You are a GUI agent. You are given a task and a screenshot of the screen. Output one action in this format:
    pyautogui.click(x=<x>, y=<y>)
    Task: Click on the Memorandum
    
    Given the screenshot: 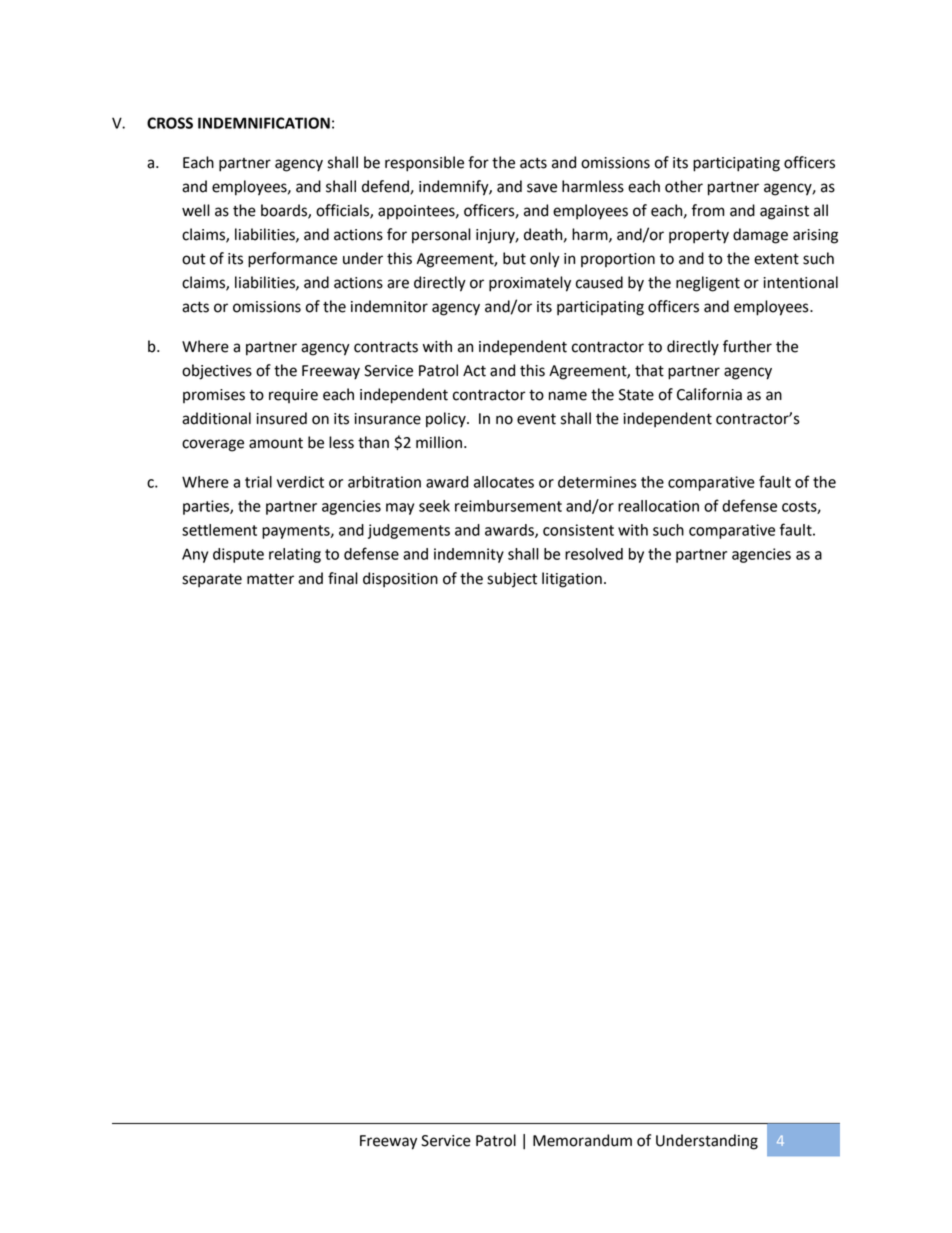 What is the action you would take?
    pyautogui.click(x=582, y=1140)
